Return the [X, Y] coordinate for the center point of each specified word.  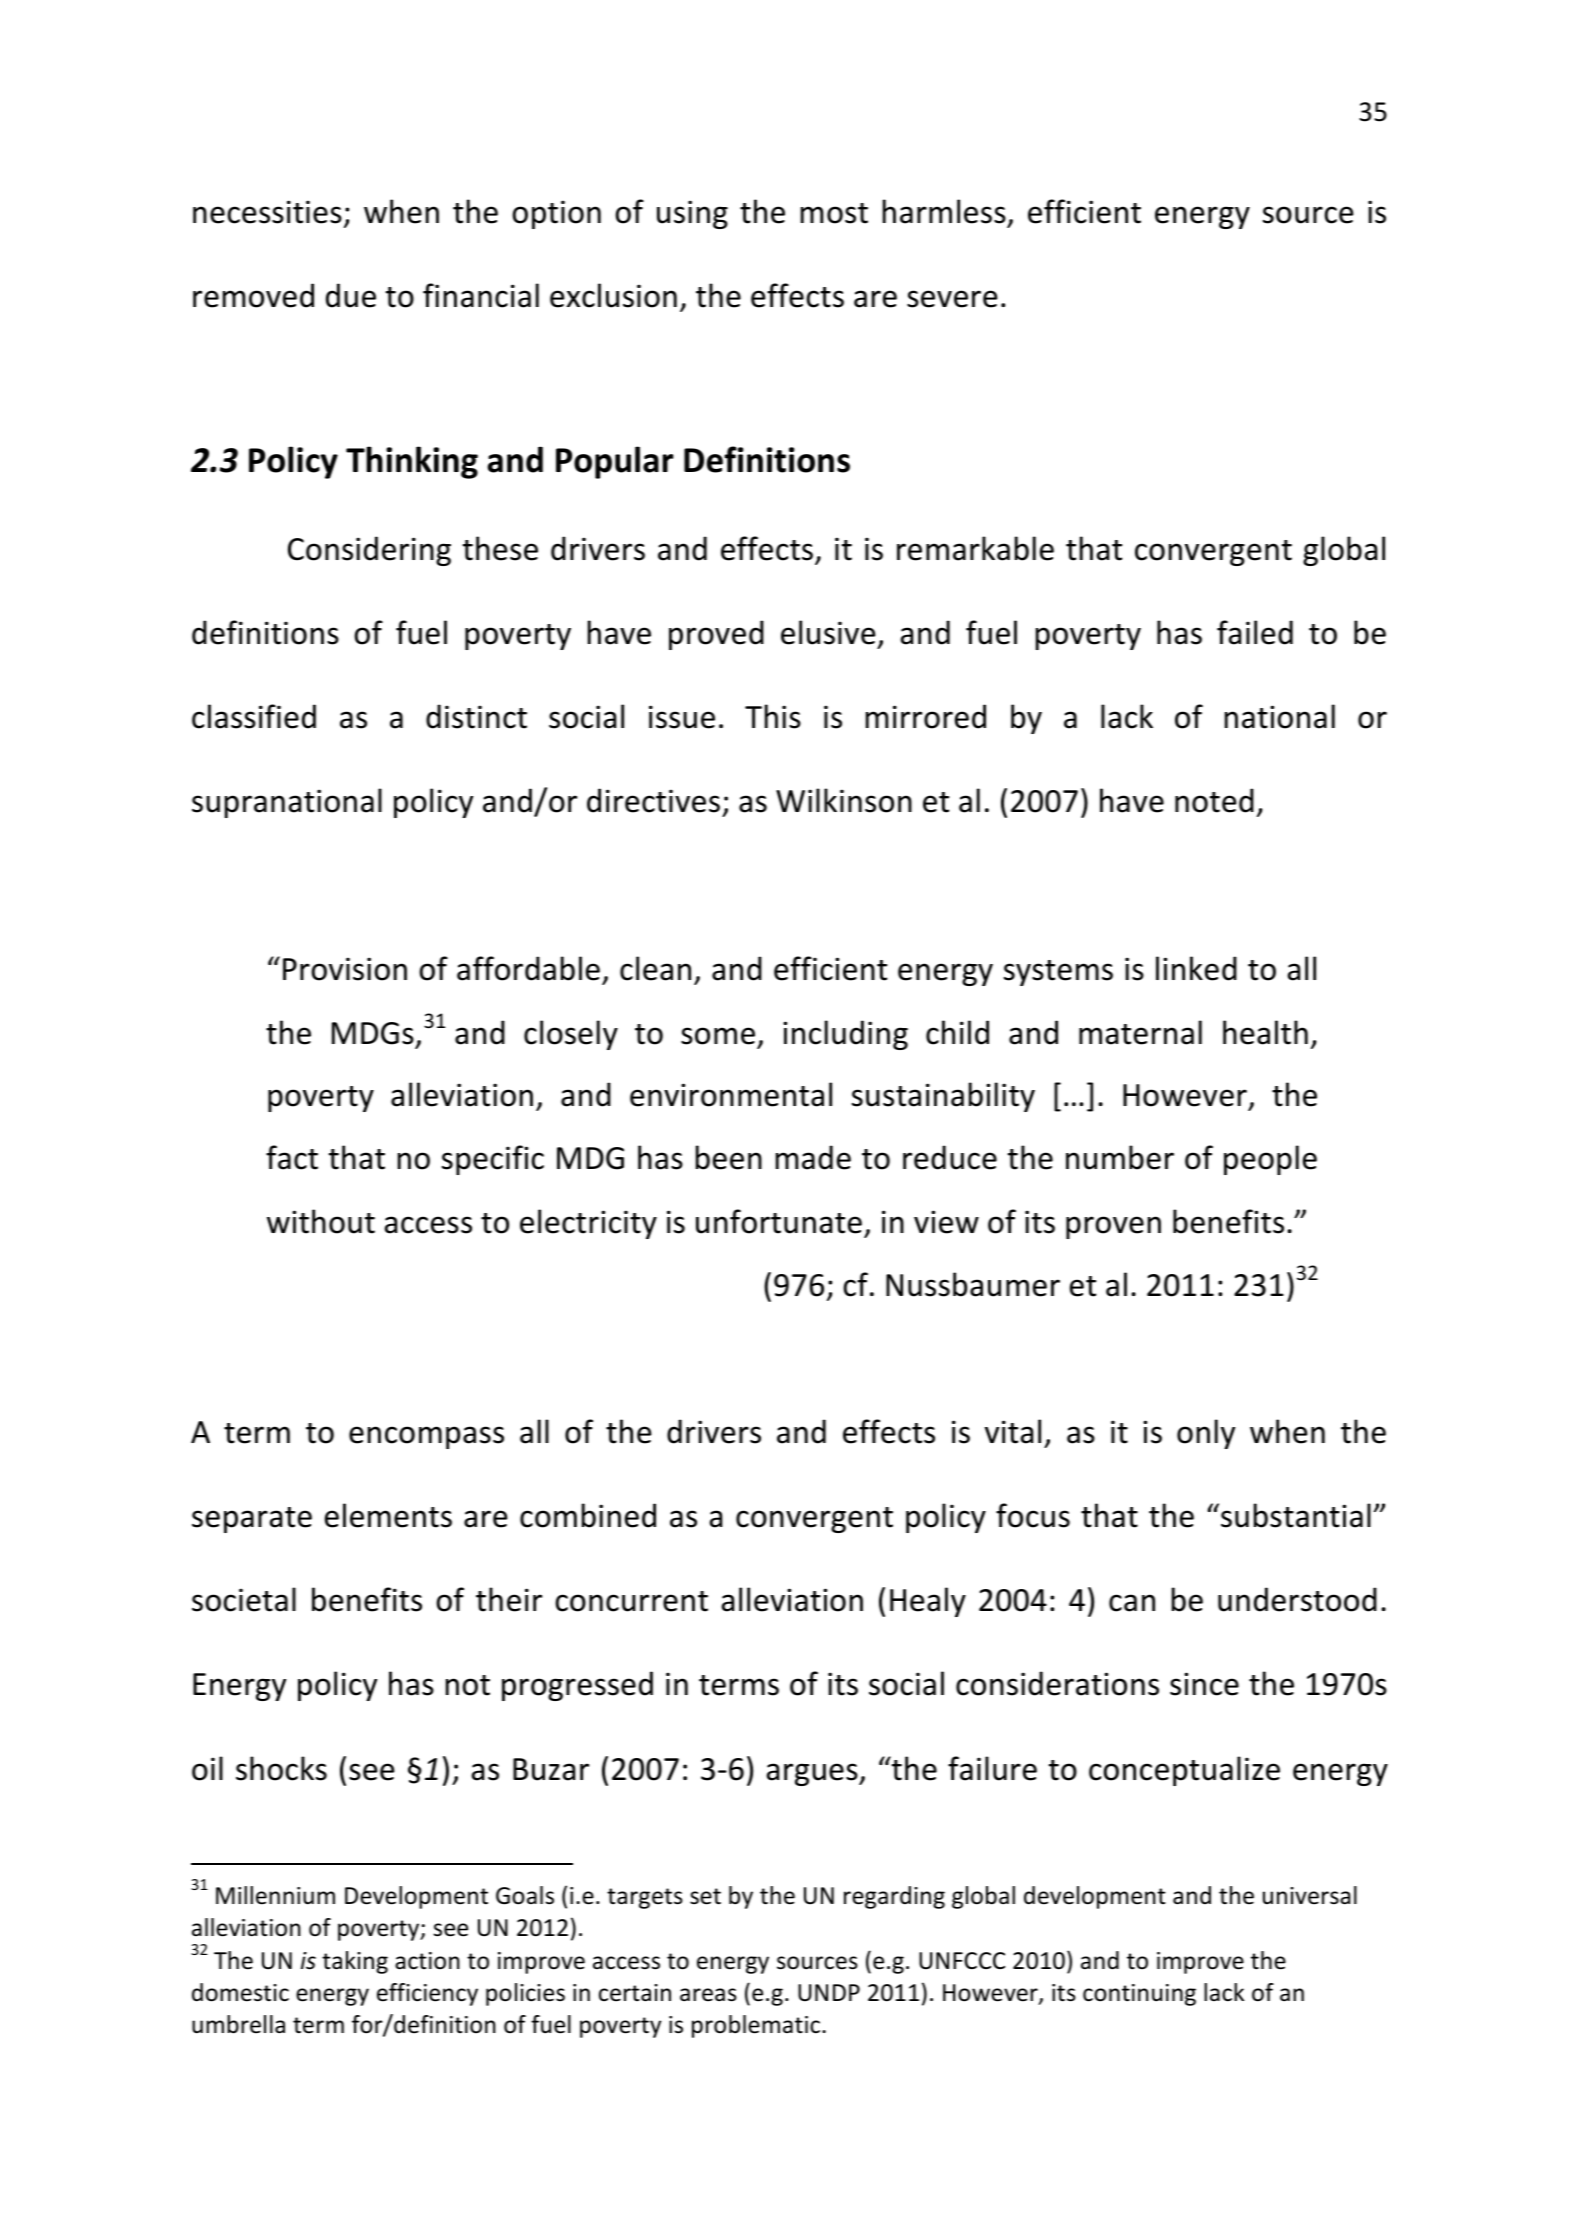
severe [952, 299]
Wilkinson [844, 800]
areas [708, 1995]
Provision [345, 969]
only [1206, 1434]
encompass [426, 1437]
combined [588, 1515]
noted [1214, 800]
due [351, 295]
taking [355, 1962]
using [692, 214]
